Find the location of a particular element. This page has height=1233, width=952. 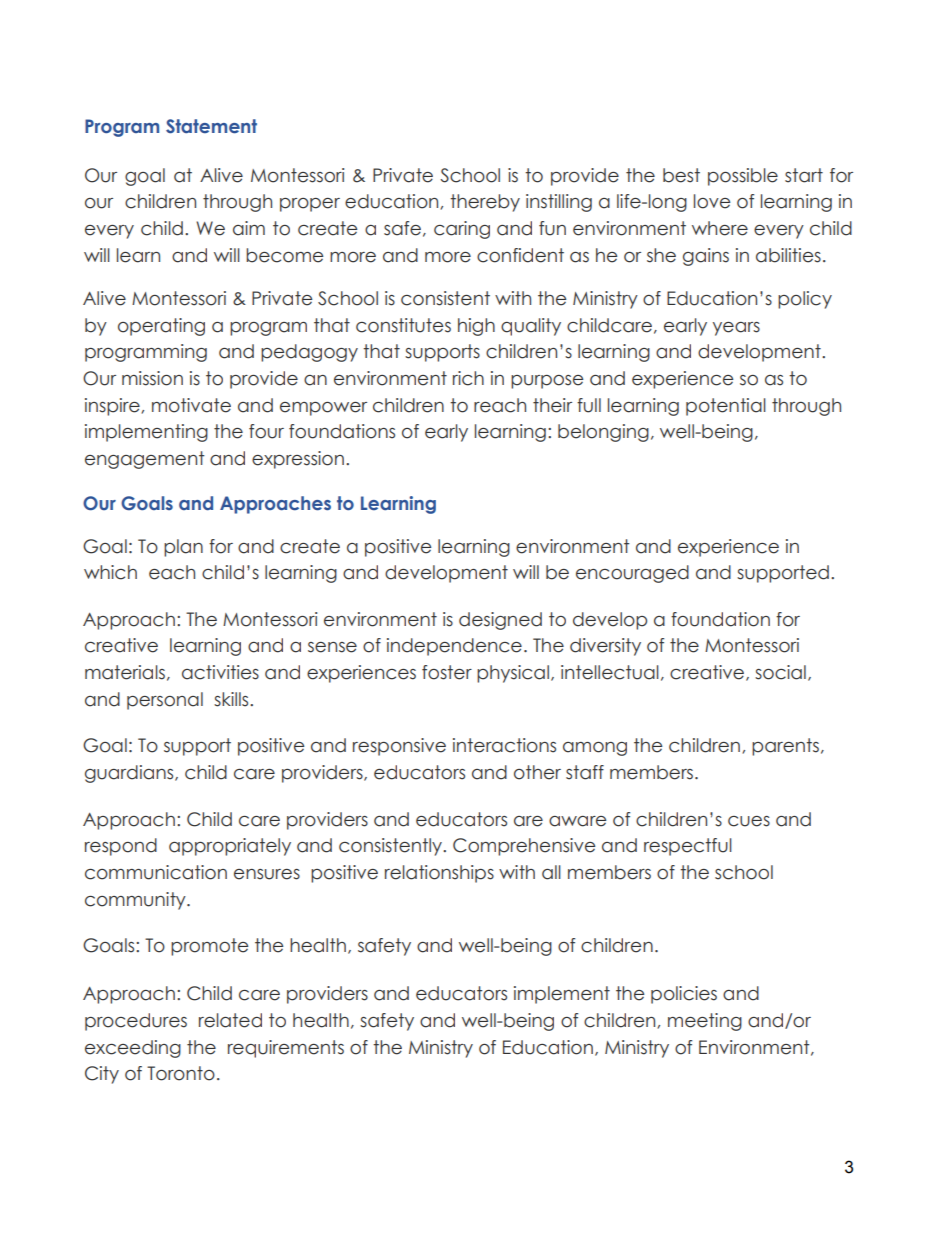

rich is located at coordinates (468, 378).
